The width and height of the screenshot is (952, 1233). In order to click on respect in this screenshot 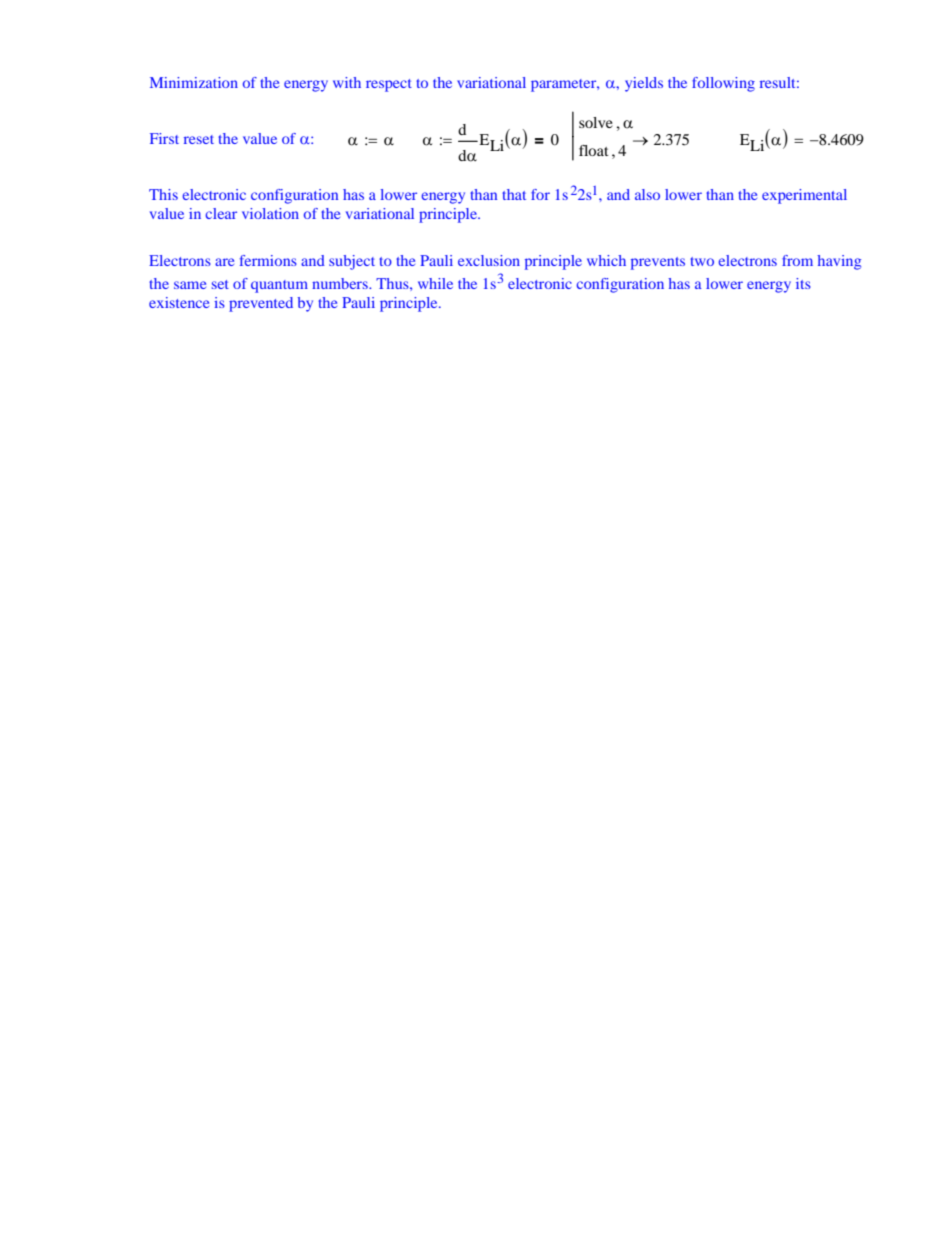, I will do `click(389, 85)`.
